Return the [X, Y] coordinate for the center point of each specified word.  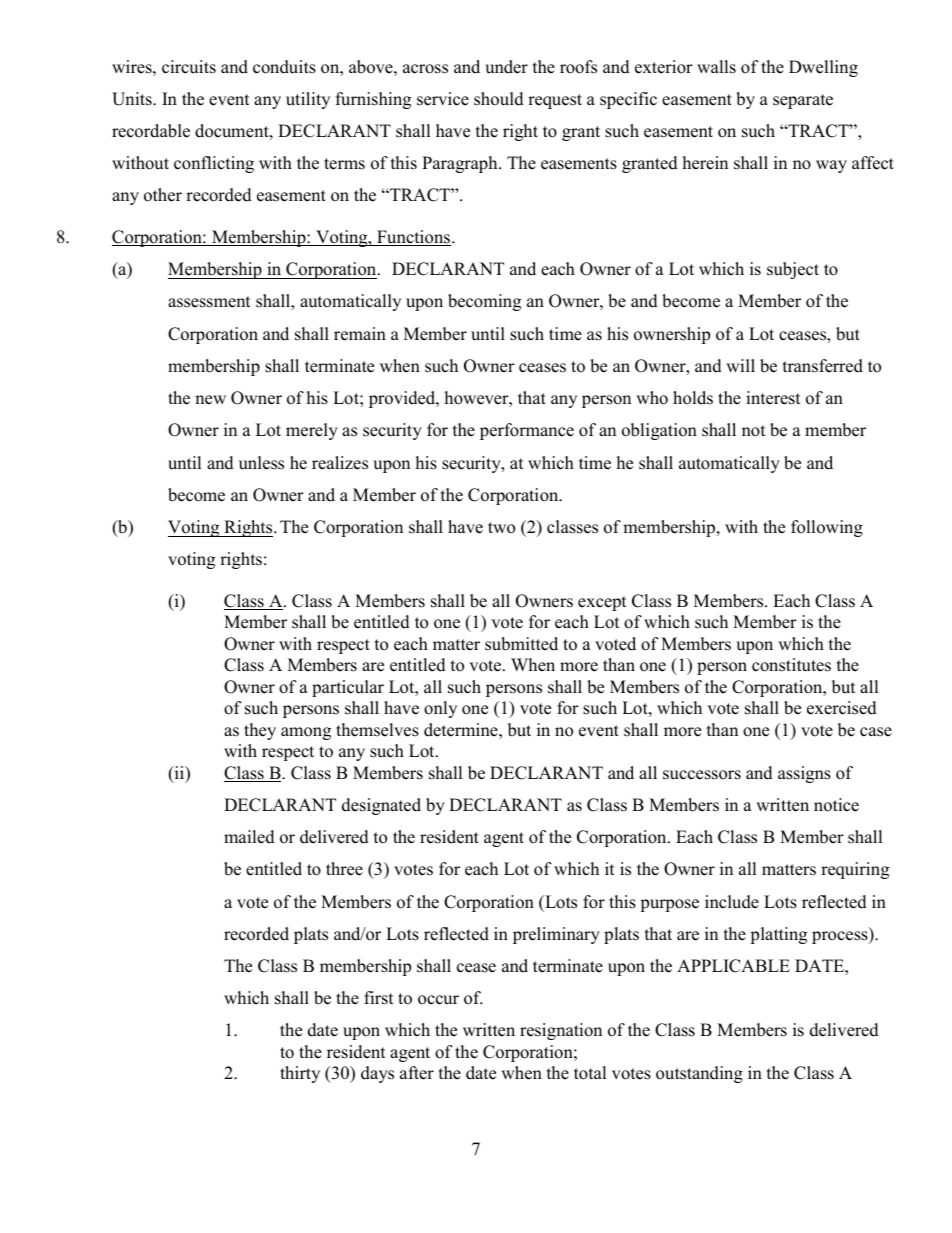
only [440, 709]
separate [803, 101]
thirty [300, 1074]
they [260, 731]
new [210, 400]
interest [773, 398]
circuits [189, 67]
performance [527, 431]
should [499, 99]
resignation [561, 1031]
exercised [842, 708]
